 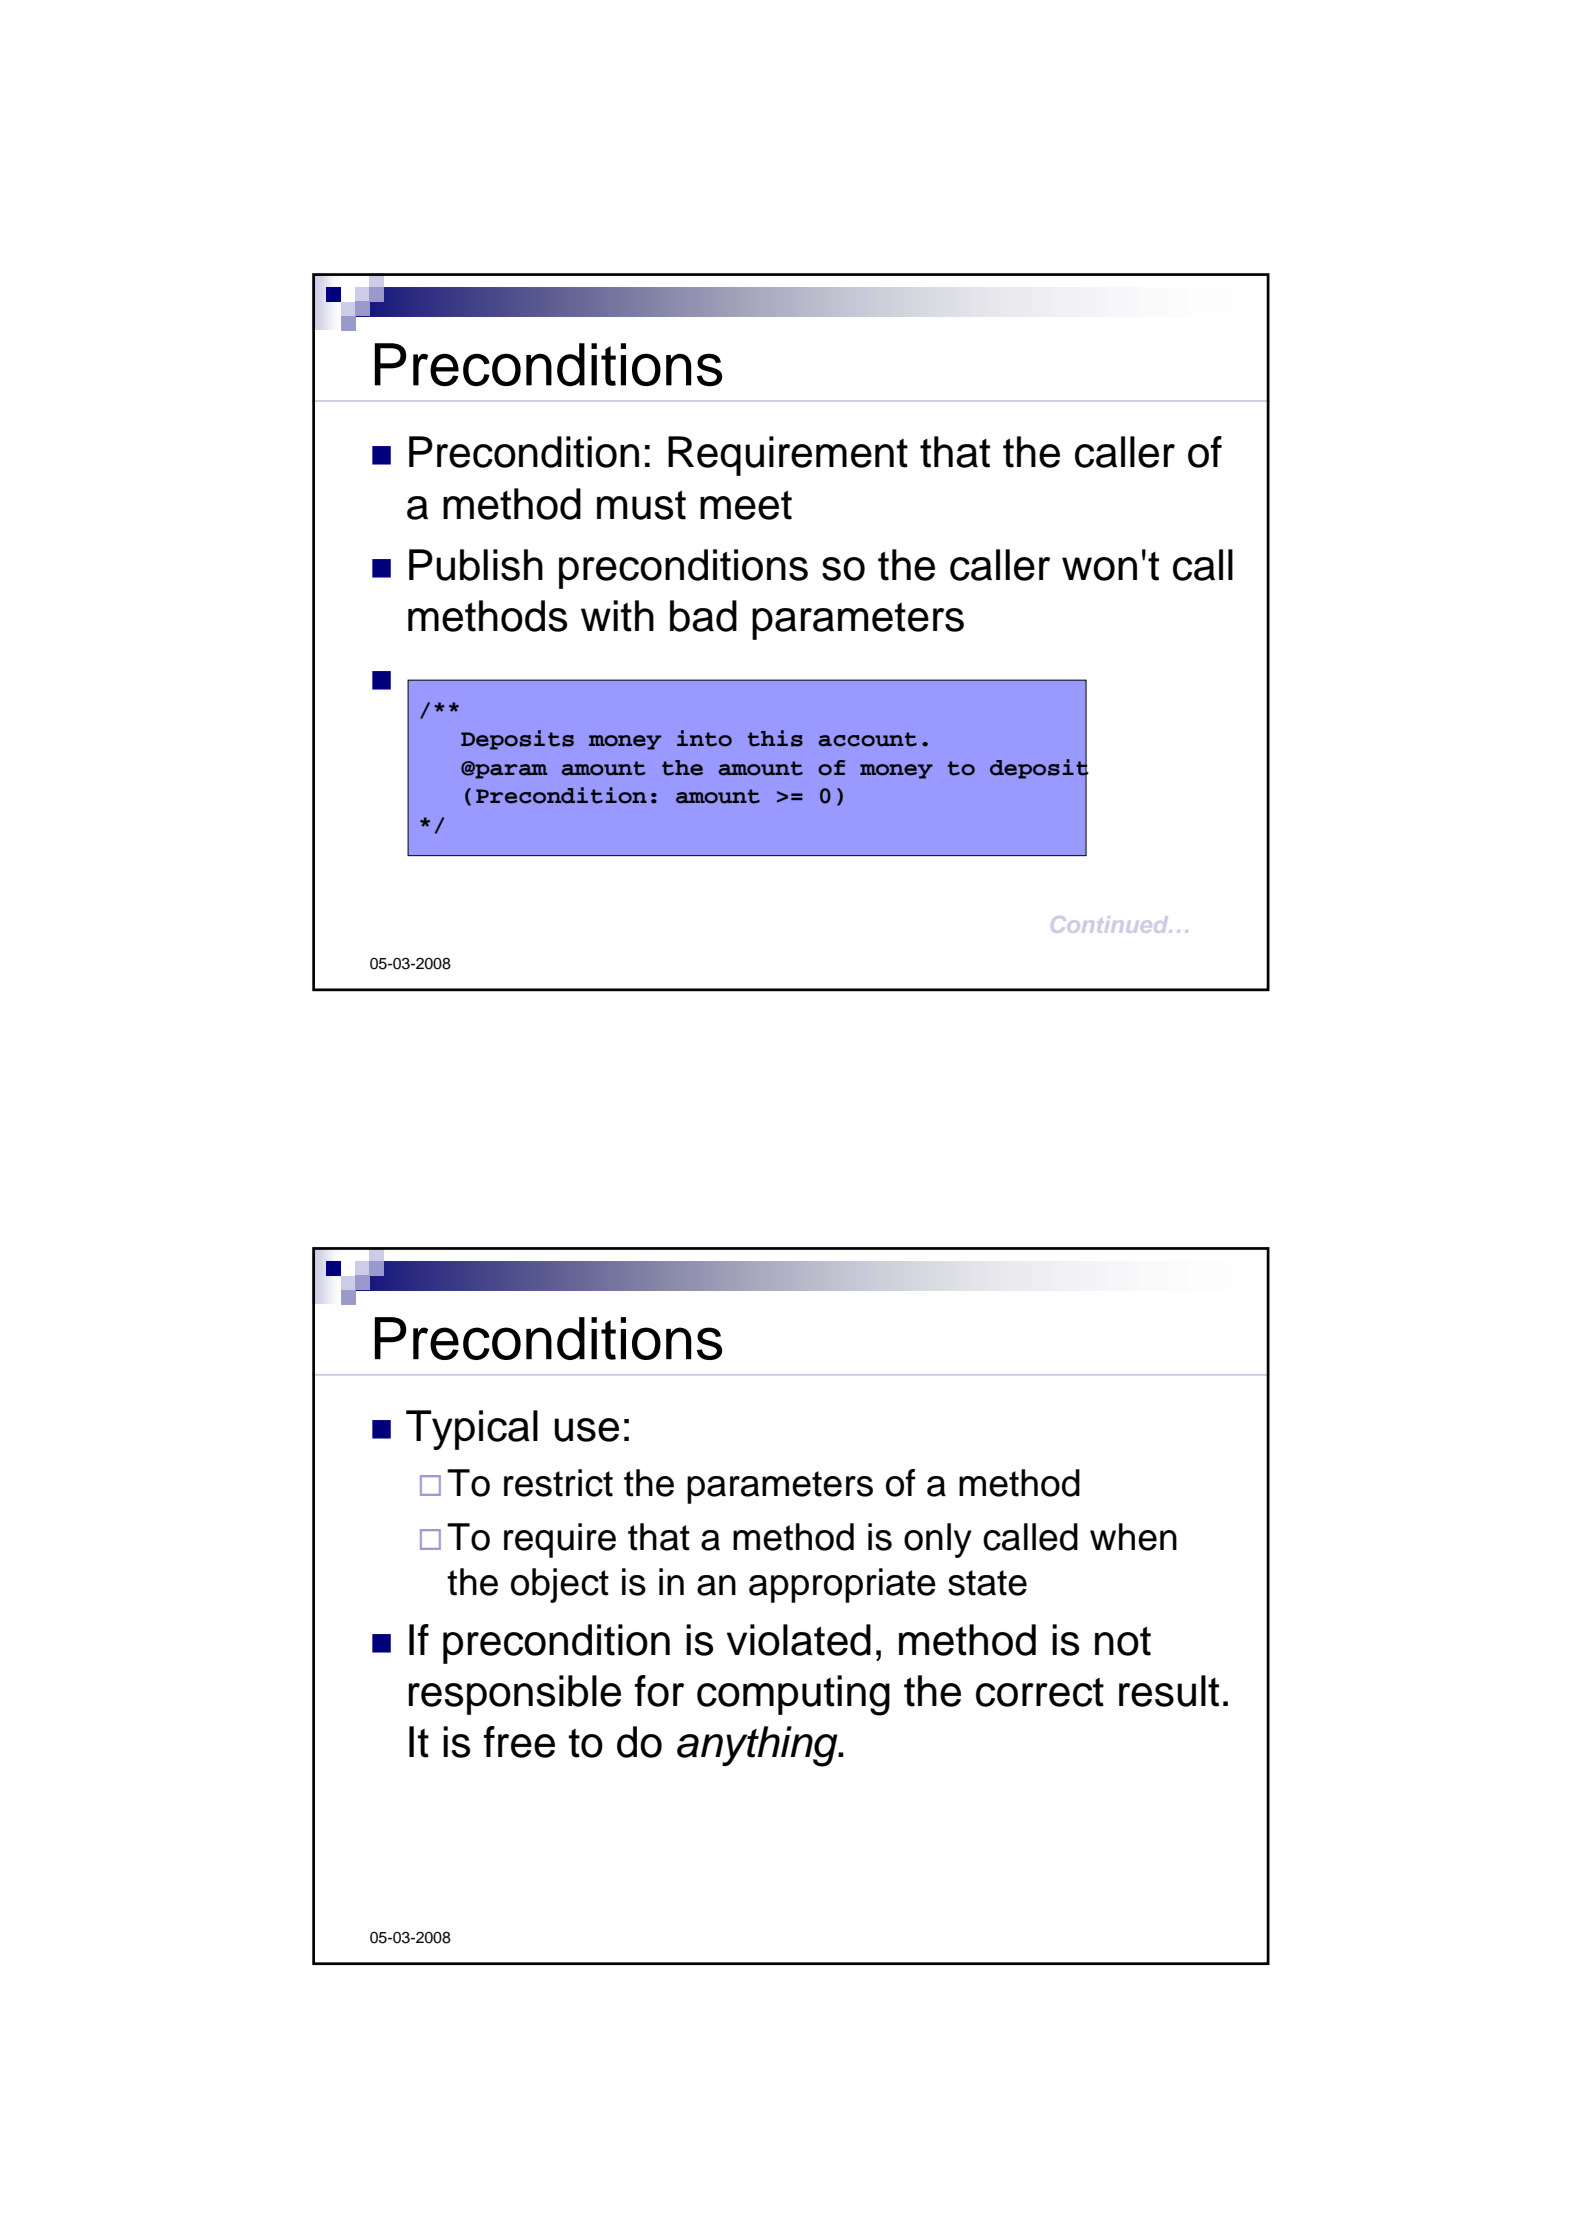 I want to click on this, so click(x=775, y=738).
